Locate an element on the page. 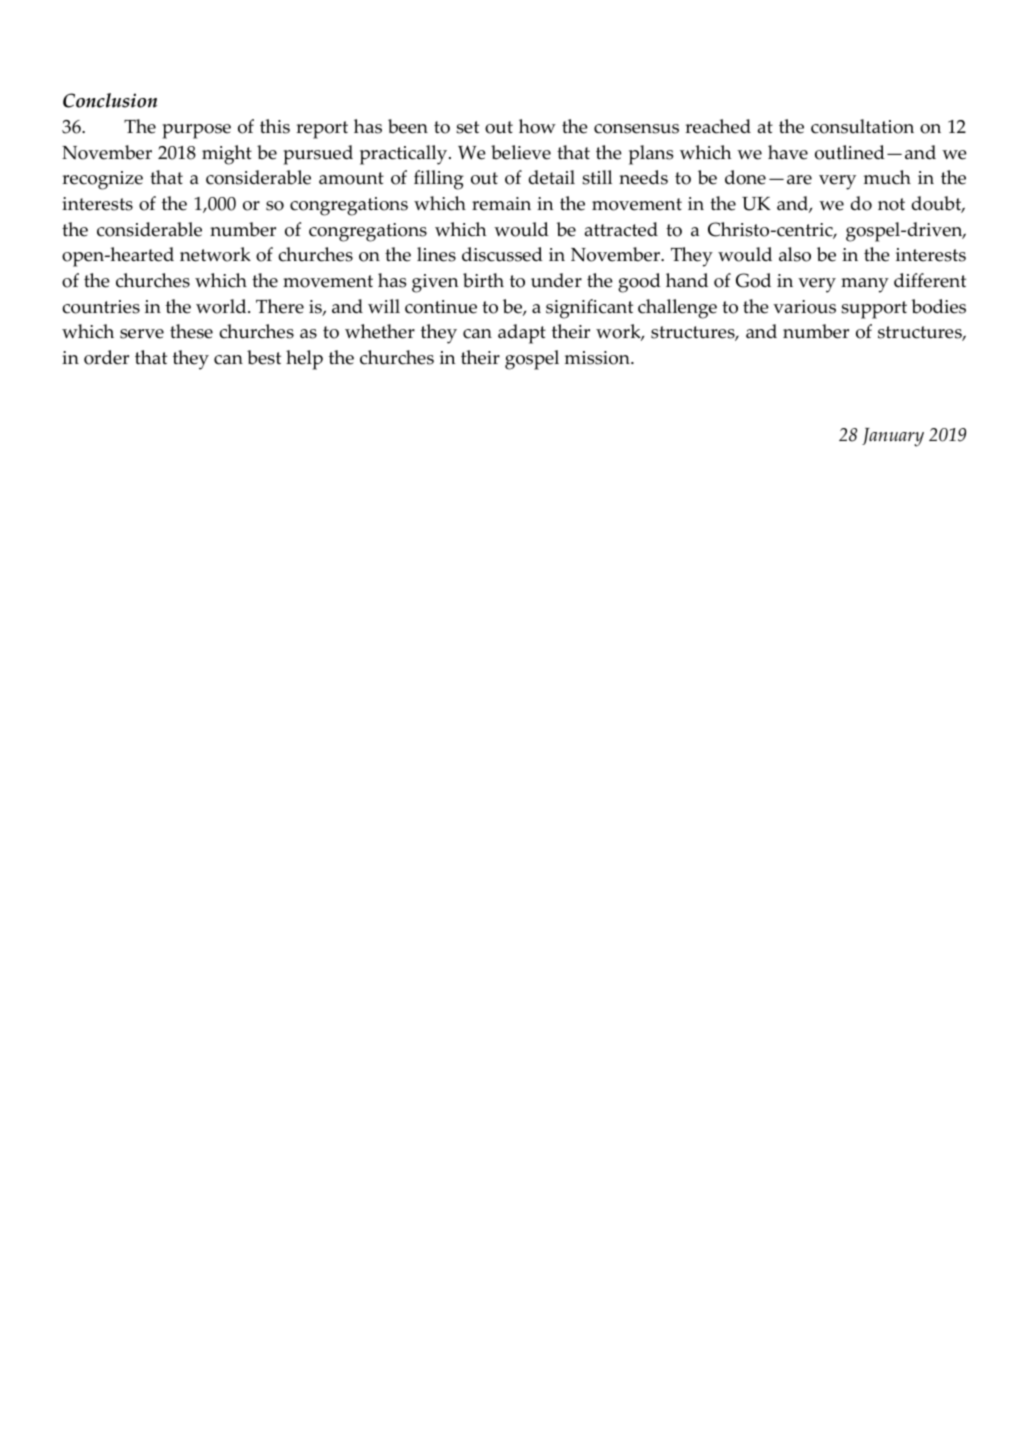 This image has height=1455, width=1029. consultation is located at coordinates (862, 126).
